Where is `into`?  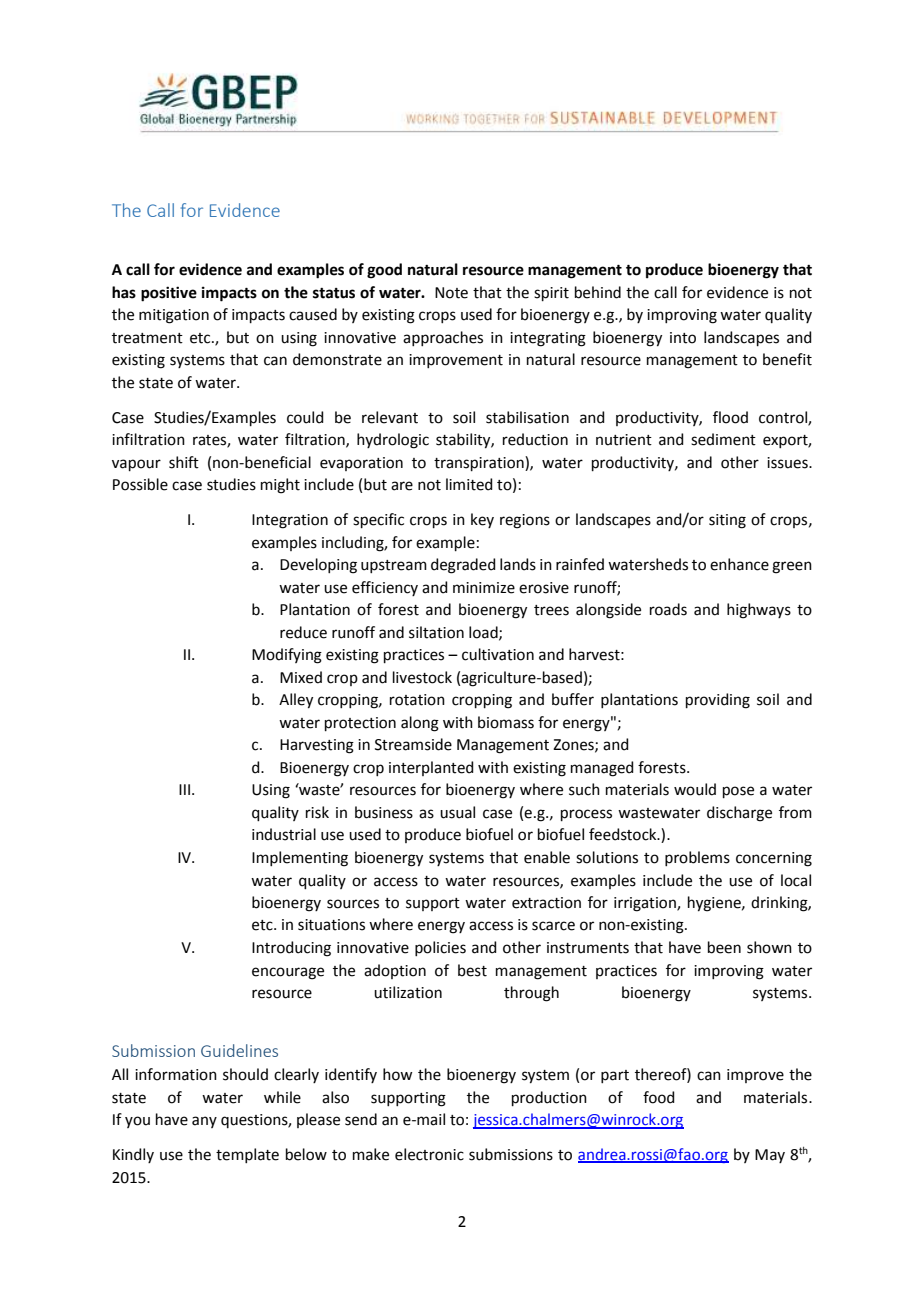 into is located at coordinates (683, 338).
